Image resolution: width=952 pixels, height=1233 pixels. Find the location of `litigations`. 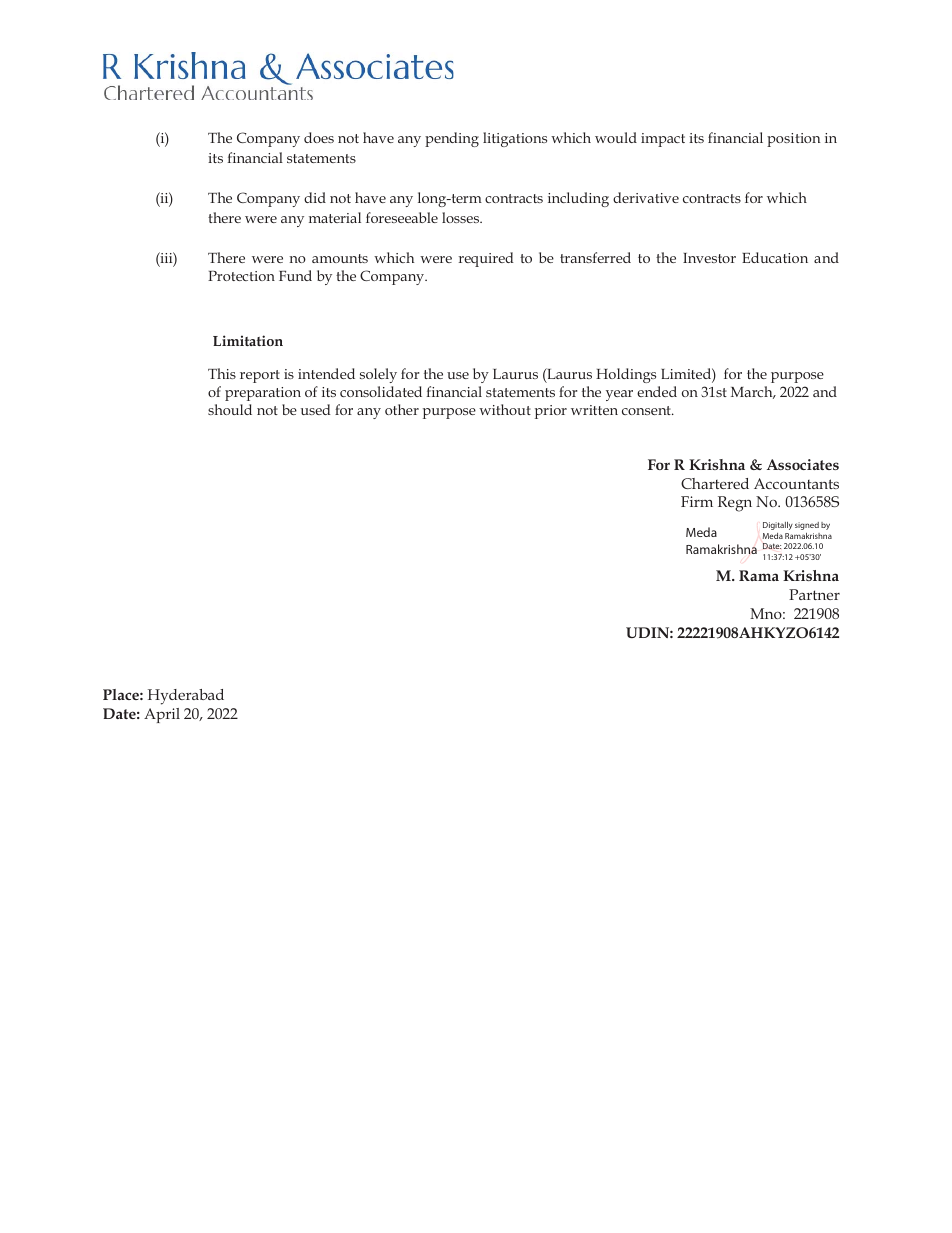

litigations is located at coordinates (515, 139).
